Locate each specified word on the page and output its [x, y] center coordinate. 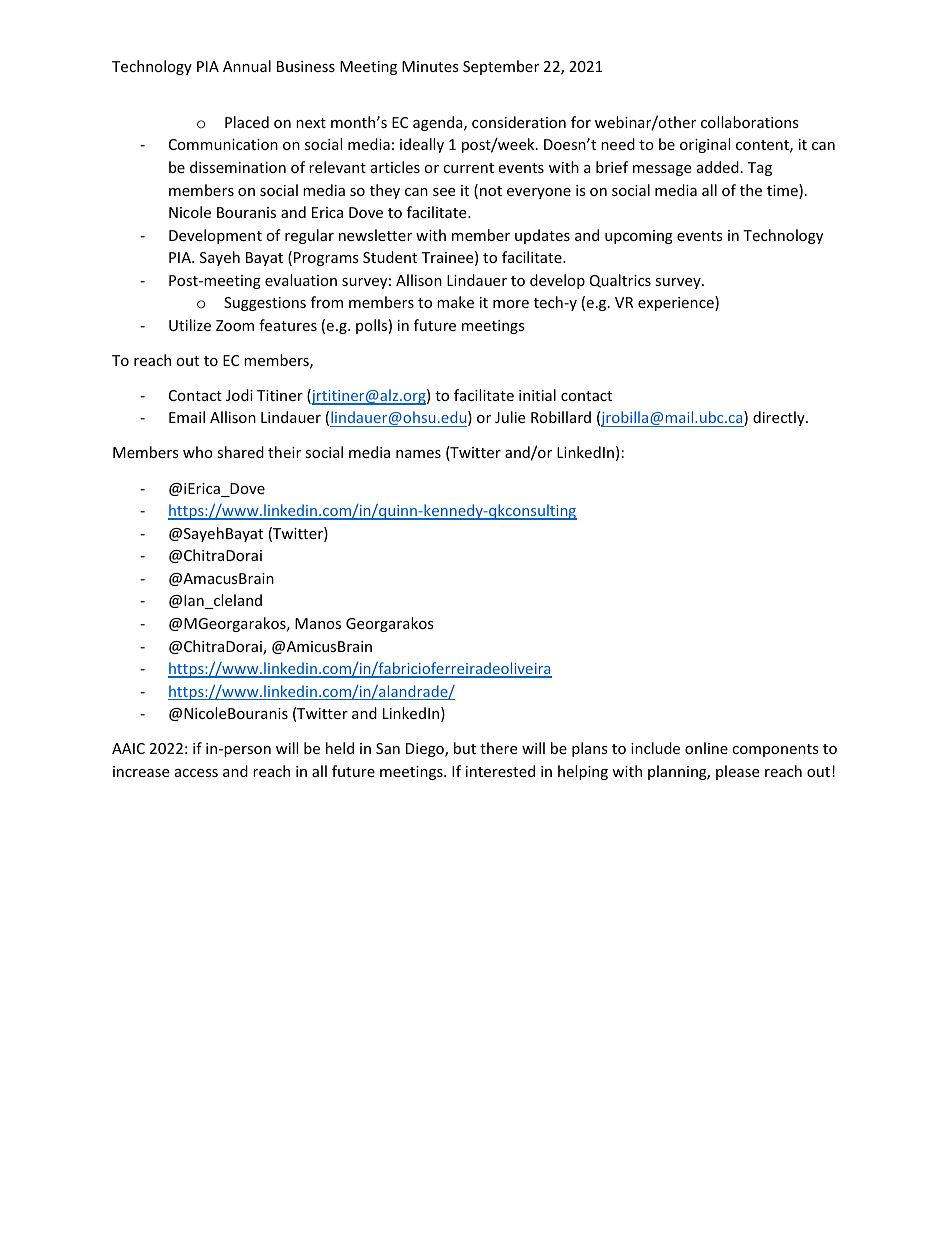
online [706, 748]
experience [677, 303]
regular [309, 236]
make [455, 302]
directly [780, 418]
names [418, 454]
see [444, 192]
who [198, 452]
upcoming [639, 237]
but [465, 748]
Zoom [235, 325]
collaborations [750, 122]
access [196, 773]
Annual [247, 66]
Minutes [430, 66]
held [340, 748]
